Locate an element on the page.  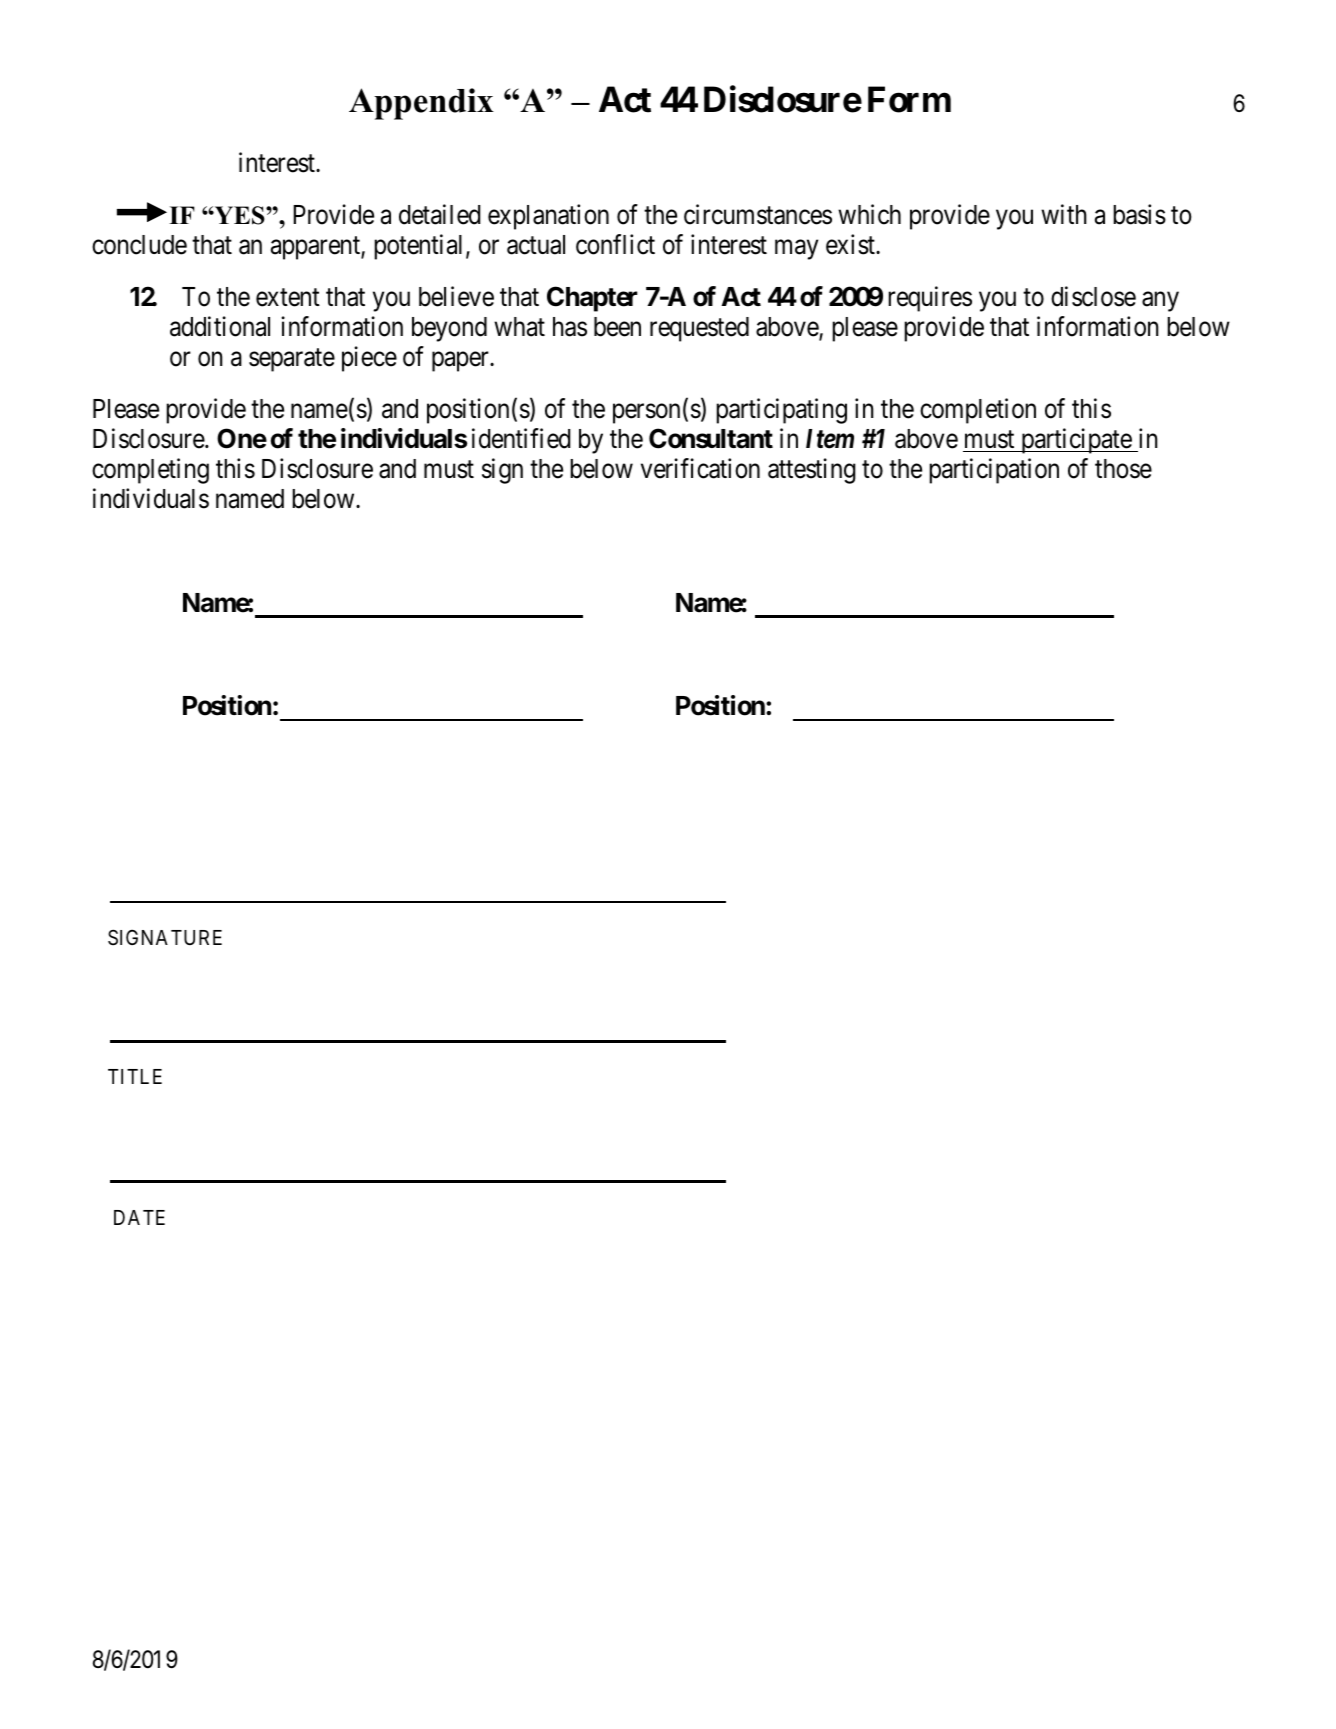
Appendix is located at coordinates (421, 104).
